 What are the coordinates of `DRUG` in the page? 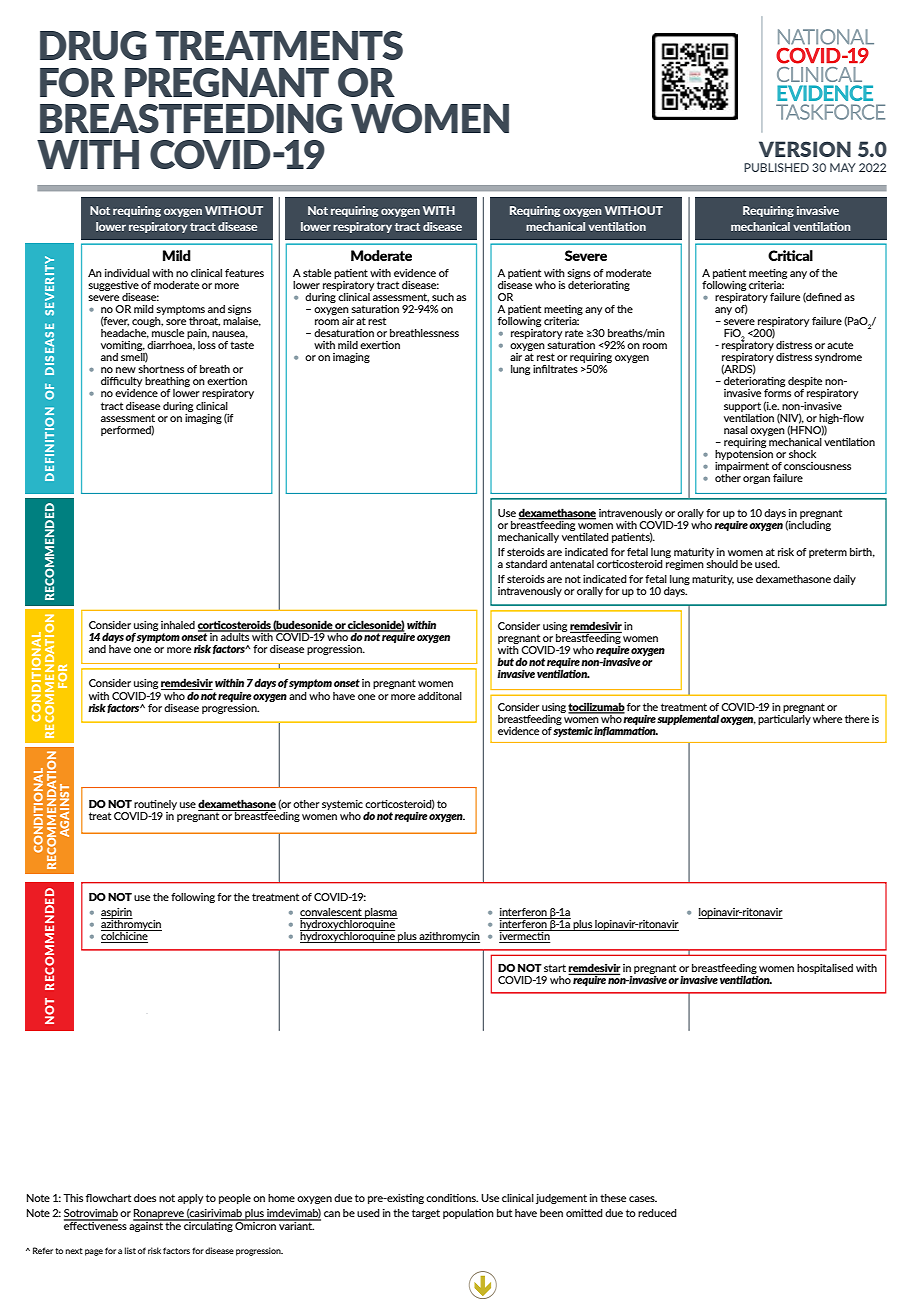 It's located at (93, 45).
